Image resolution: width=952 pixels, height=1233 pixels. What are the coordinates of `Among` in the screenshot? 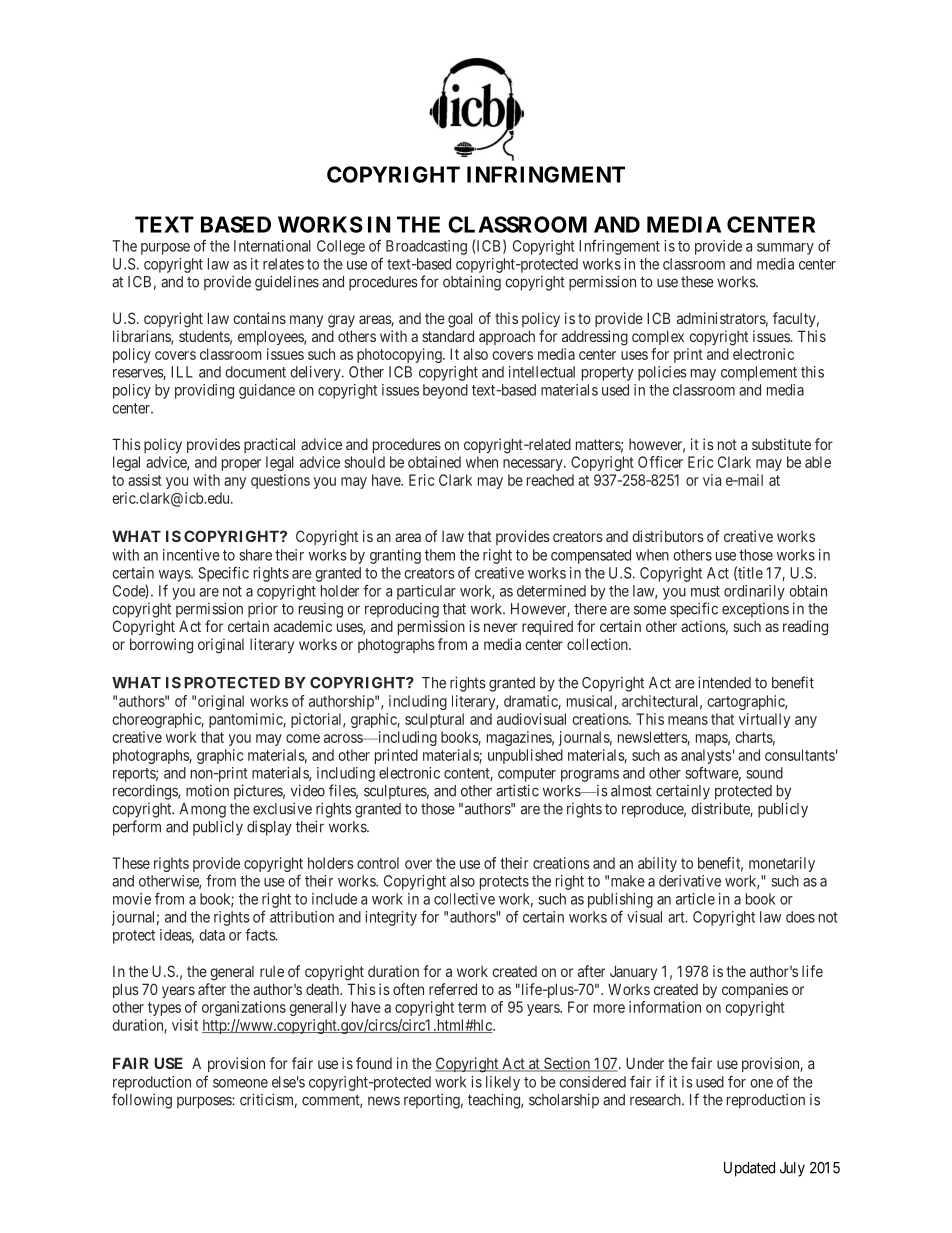 It's located at (203, 810).
